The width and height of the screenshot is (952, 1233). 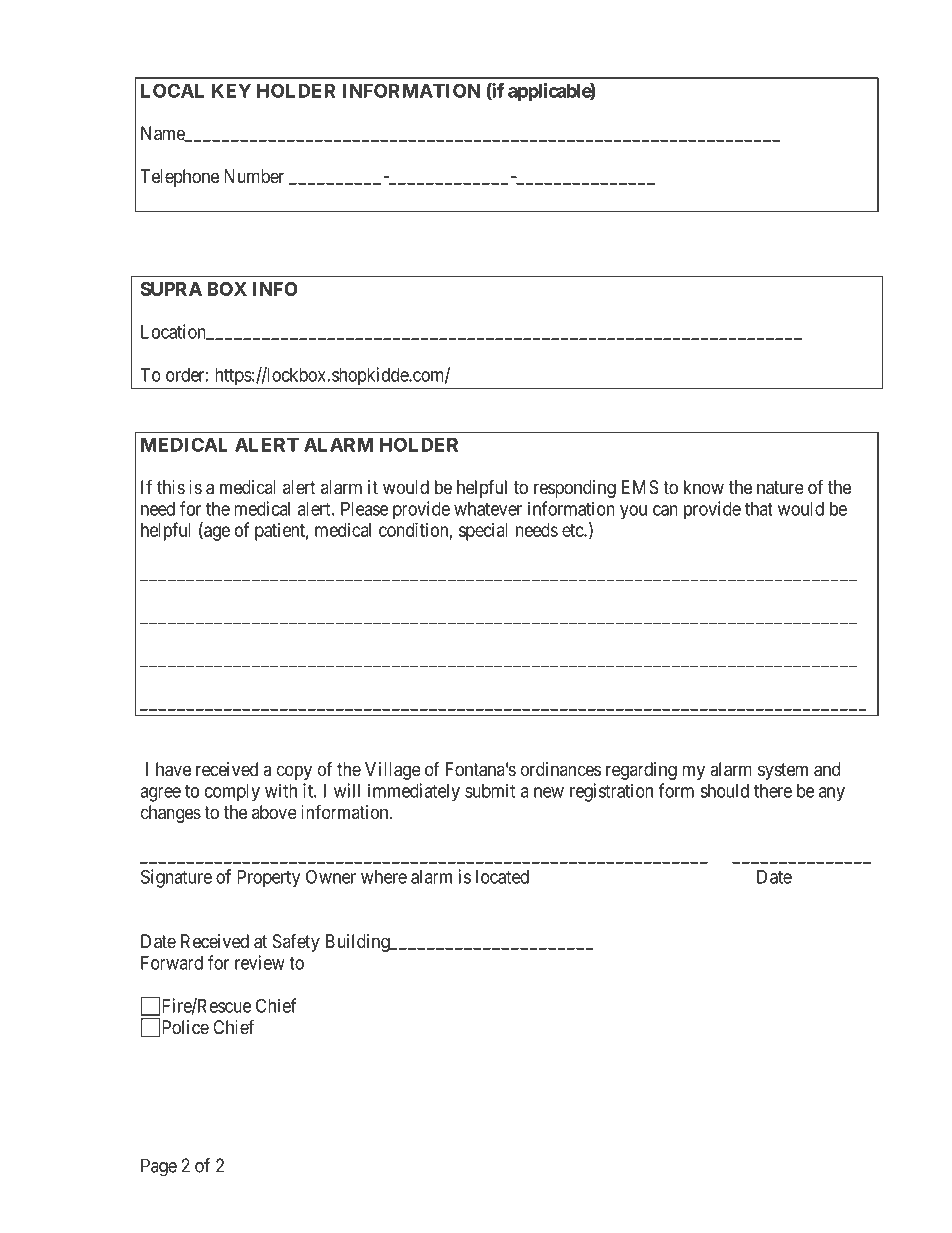 What do you see at coordinates (773, 791) in the screenshot?
I see `there` at bounding box center [773, 791].
